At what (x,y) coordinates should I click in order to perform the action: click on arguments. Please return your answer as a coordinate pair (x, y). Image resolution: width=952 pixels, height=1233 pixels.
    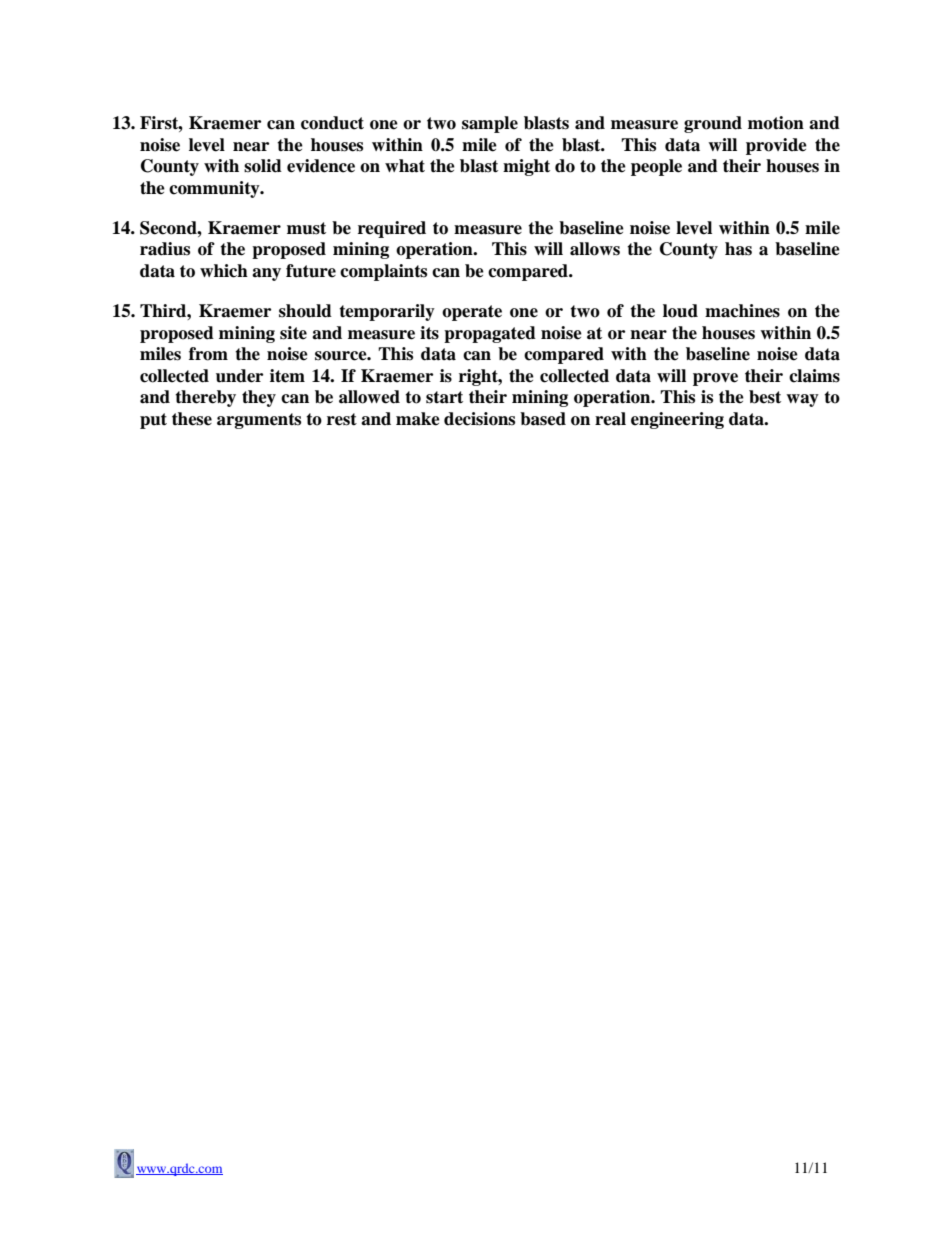
    Looking at the image, I should click on (259, 421).
